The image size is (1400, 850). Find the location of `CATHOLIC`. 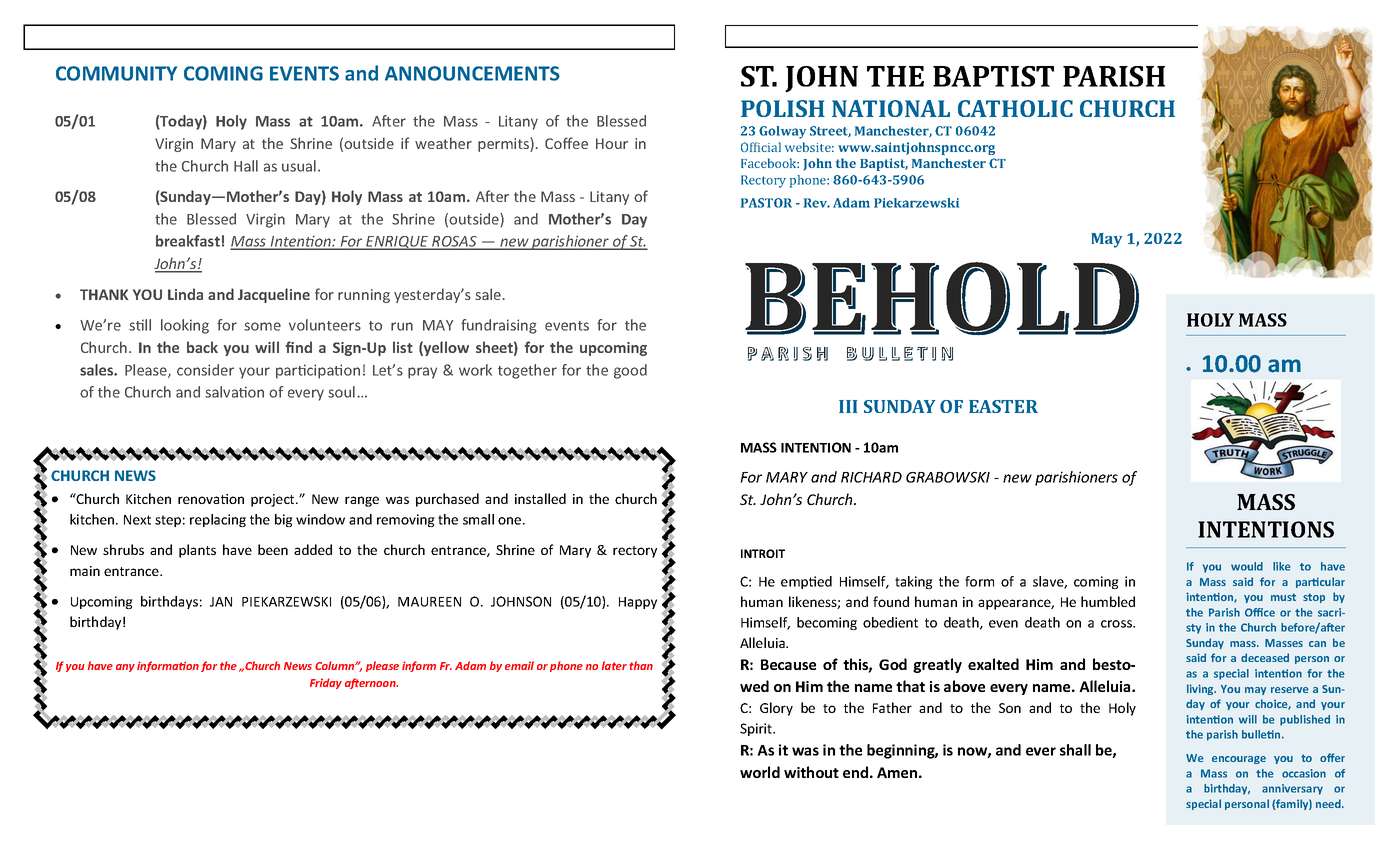

CATHOLIC is located at coordinates (1015, 108).
